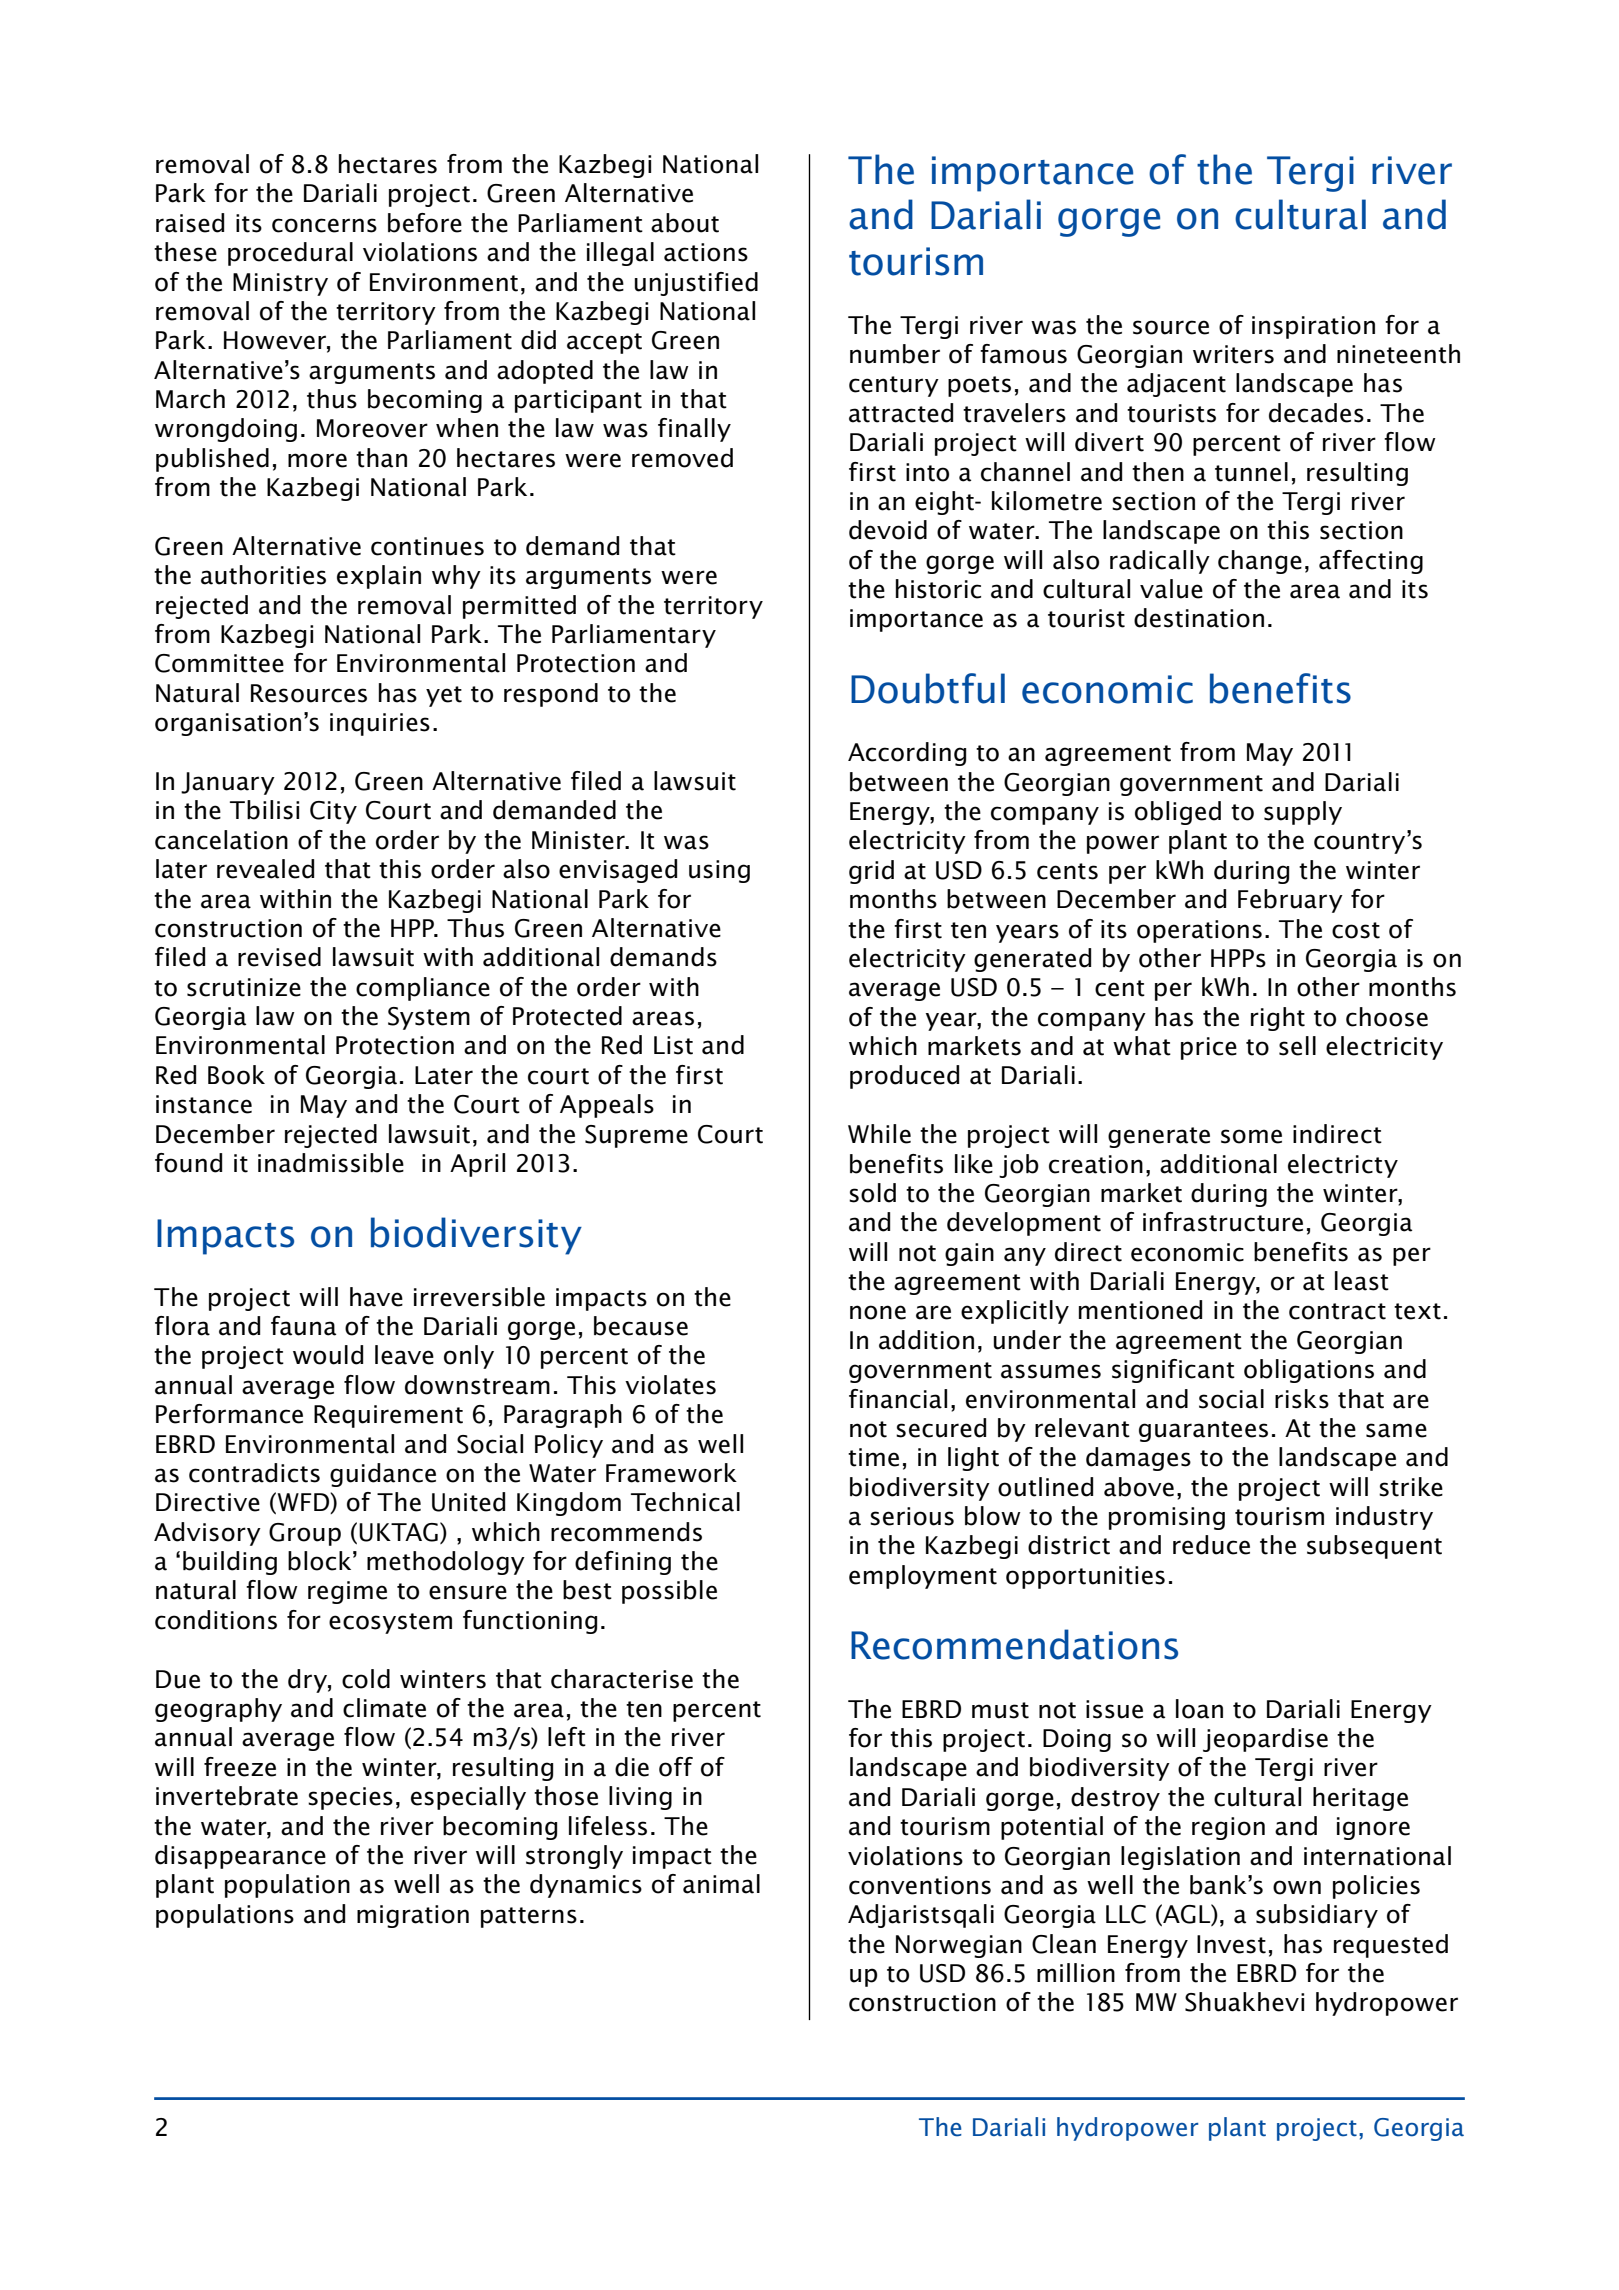 This screenshot has height=2290, width=1619. What do you see at coordinates (928, 688) in the screenshot?
I see `Doubtful` at bounding box center [928, 688].
